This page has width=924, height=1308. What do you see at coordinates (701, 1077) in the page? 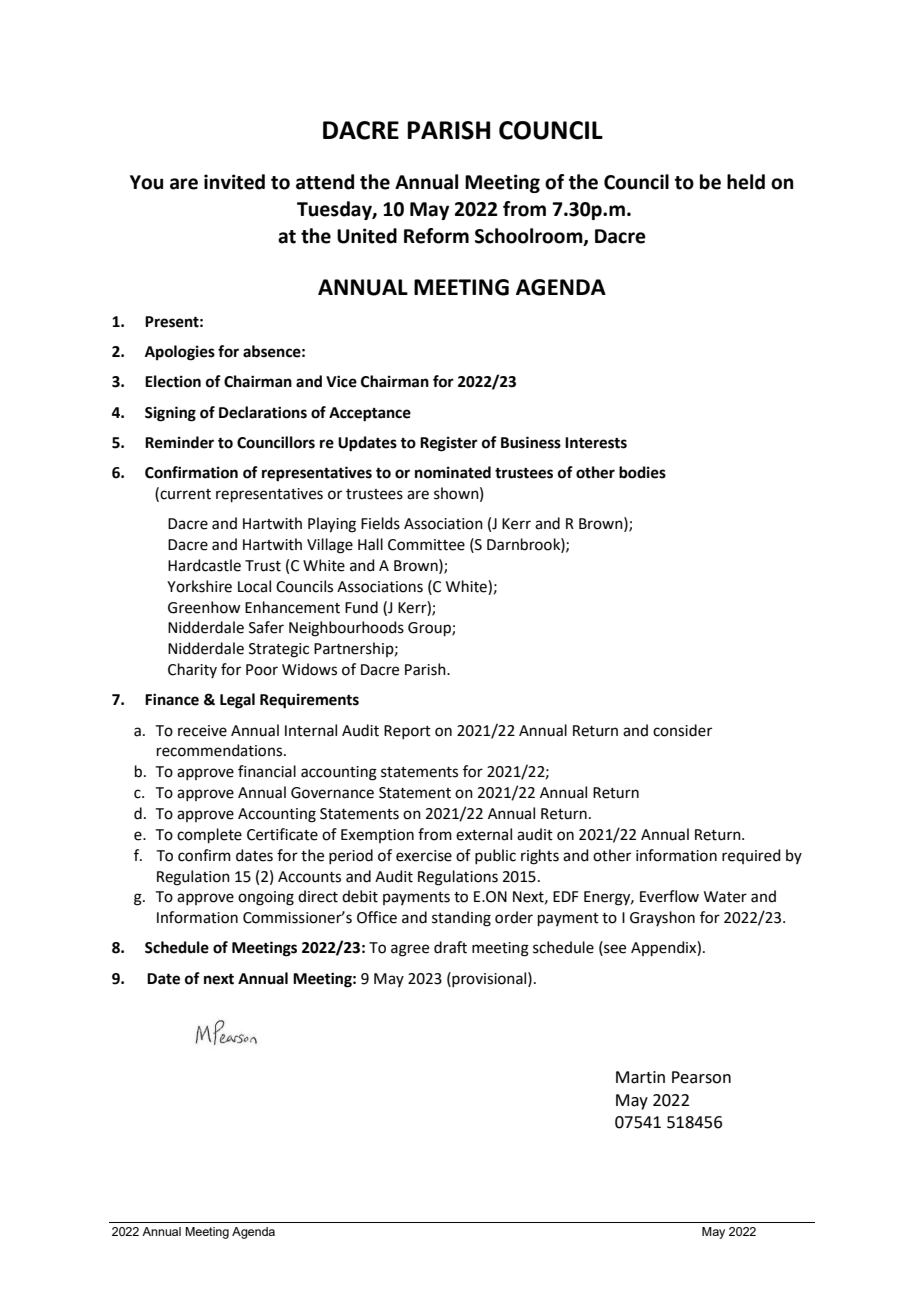
I see `Pearson` at bounding box center [701, 1077].
